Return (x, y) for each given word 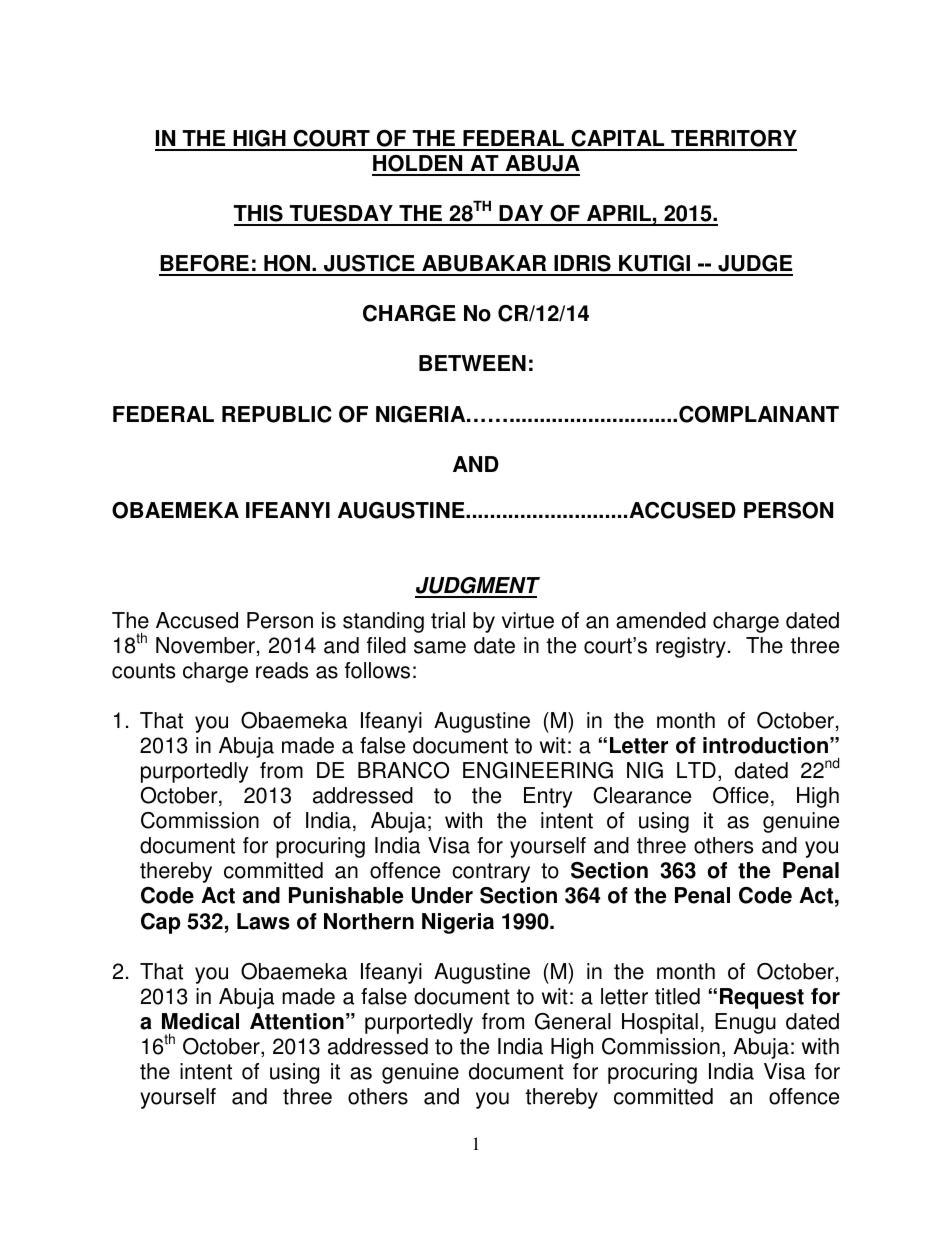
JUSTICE (369, 265)
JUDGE (754, 265)
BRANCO (403, 770)
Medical (200, 1021)
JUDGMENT (477, 587)
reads (282, 670)
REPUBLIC (277, 414)
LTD (696, 770)
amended (661, 620)
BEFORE (205, 265)
